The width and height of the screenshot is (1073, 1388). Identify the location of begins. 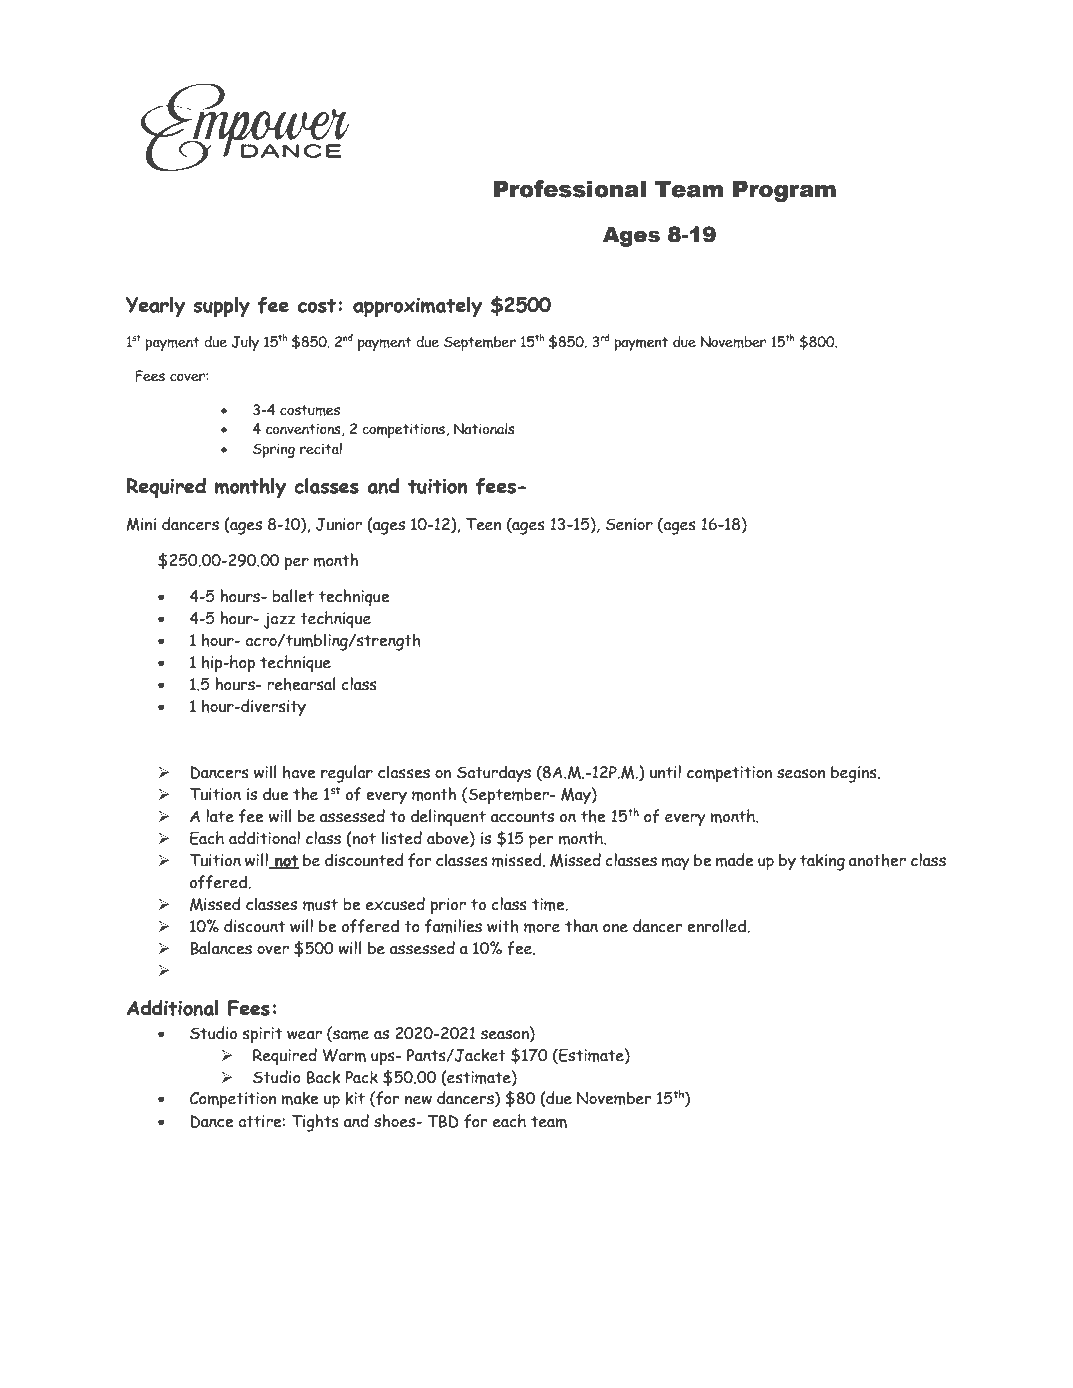
(855, 774).
